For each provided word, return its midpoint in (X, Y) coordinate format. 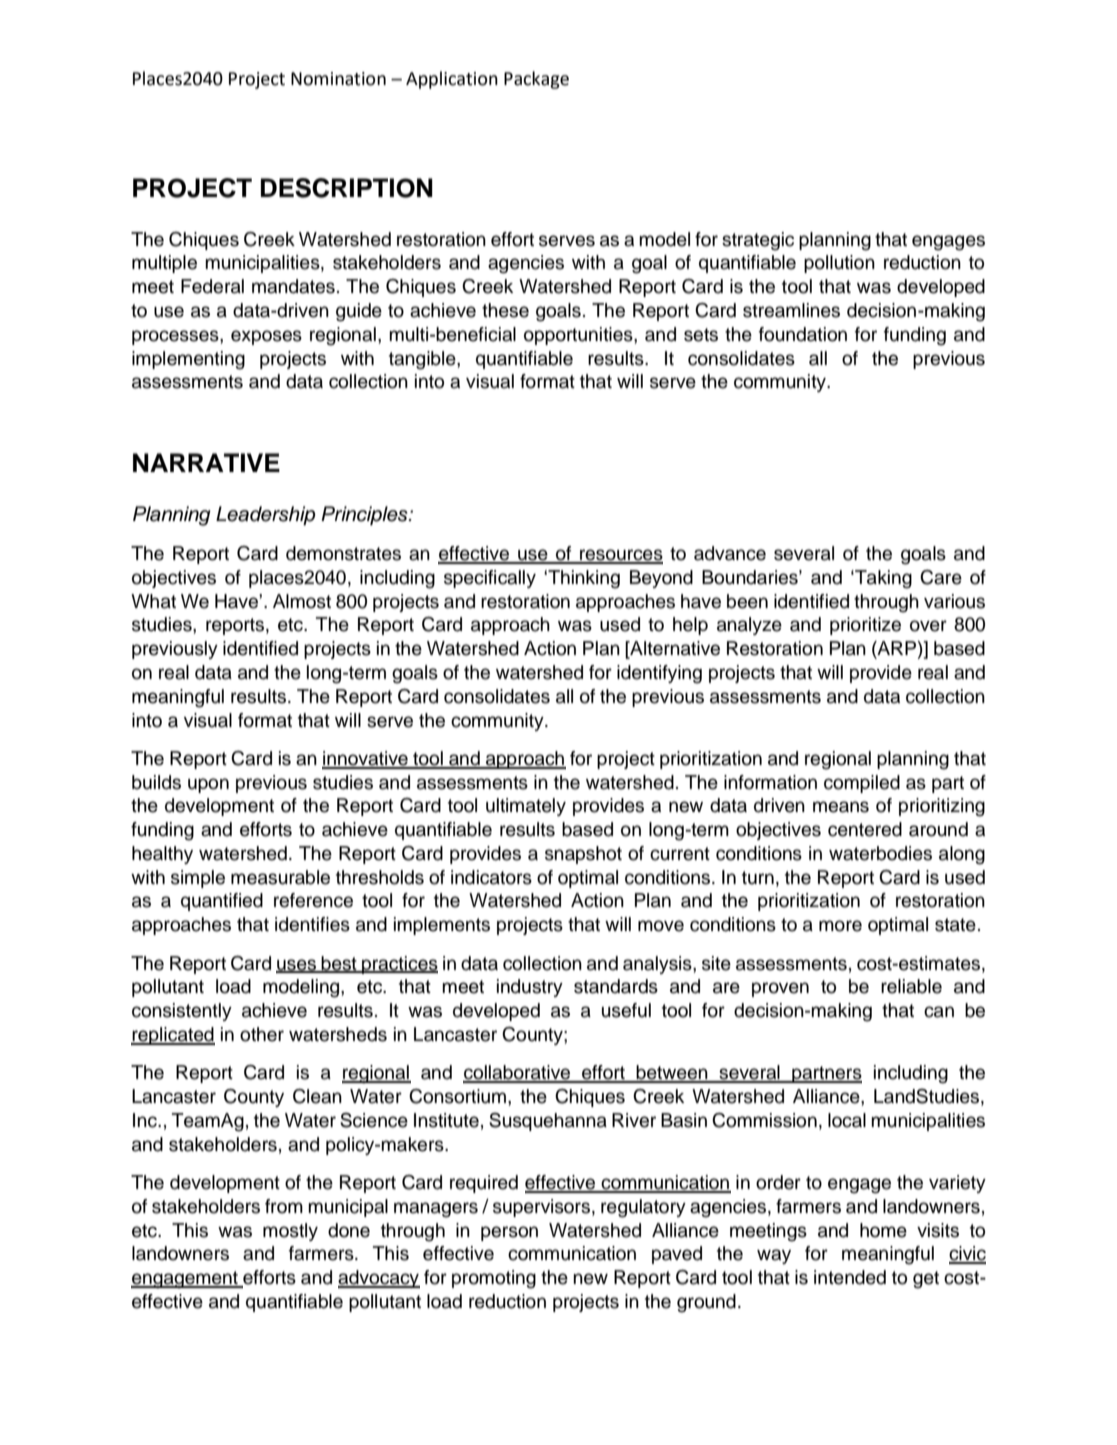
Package (536, 80)
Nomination (338, 79)
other (262, 1034)
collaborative (518, 1073)
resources (620, 556)
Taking (882, 579)
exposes (266, 337)
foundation (803, 334)
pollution (839, 264)
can (939, 1012)
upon (208, 785)
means (841, 807)
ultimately (526, 807)
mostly (290, 1232)
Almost (302, 601)
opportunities (579, 336)
